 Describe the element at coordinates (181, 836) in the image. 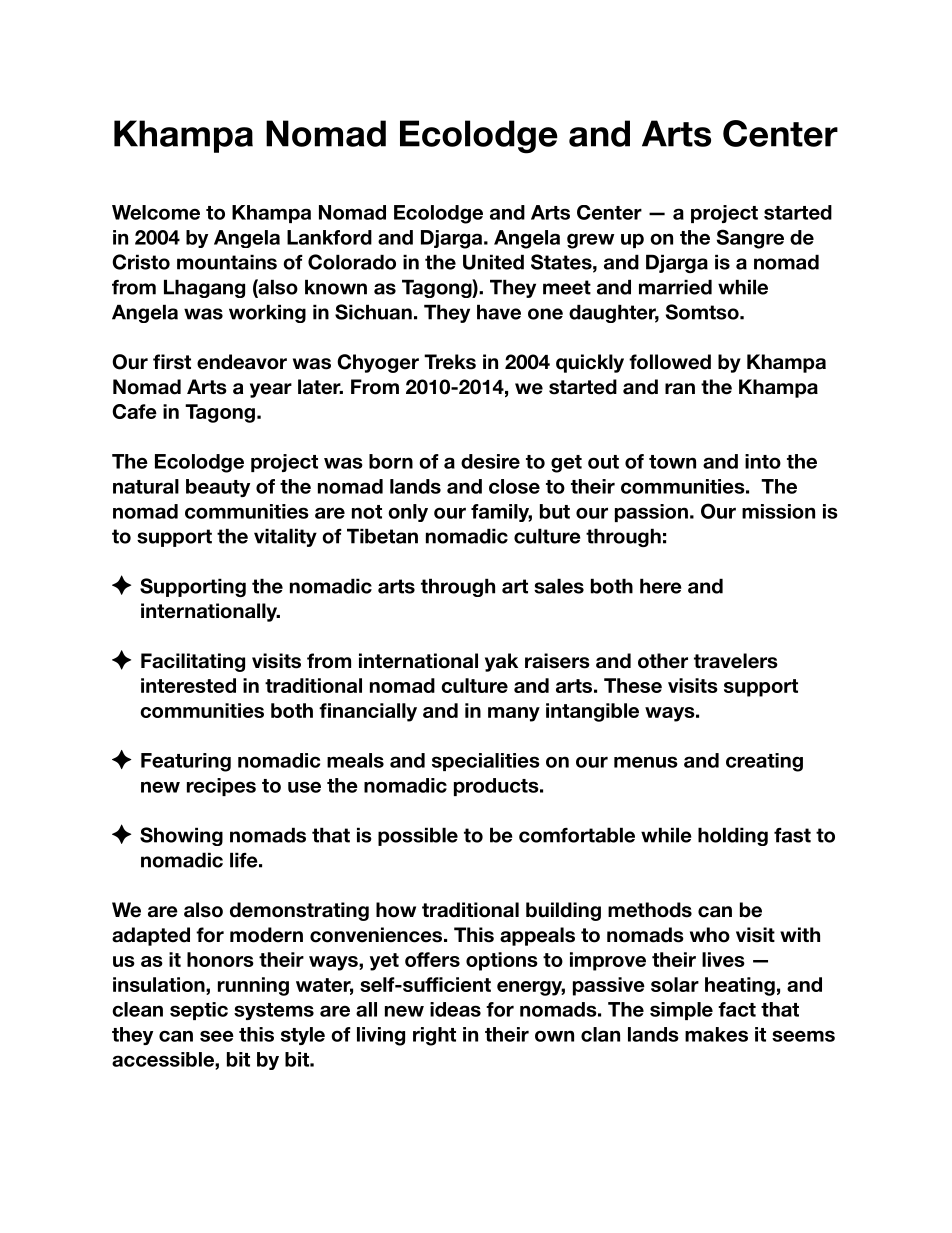

I see `Showing` at that location.
